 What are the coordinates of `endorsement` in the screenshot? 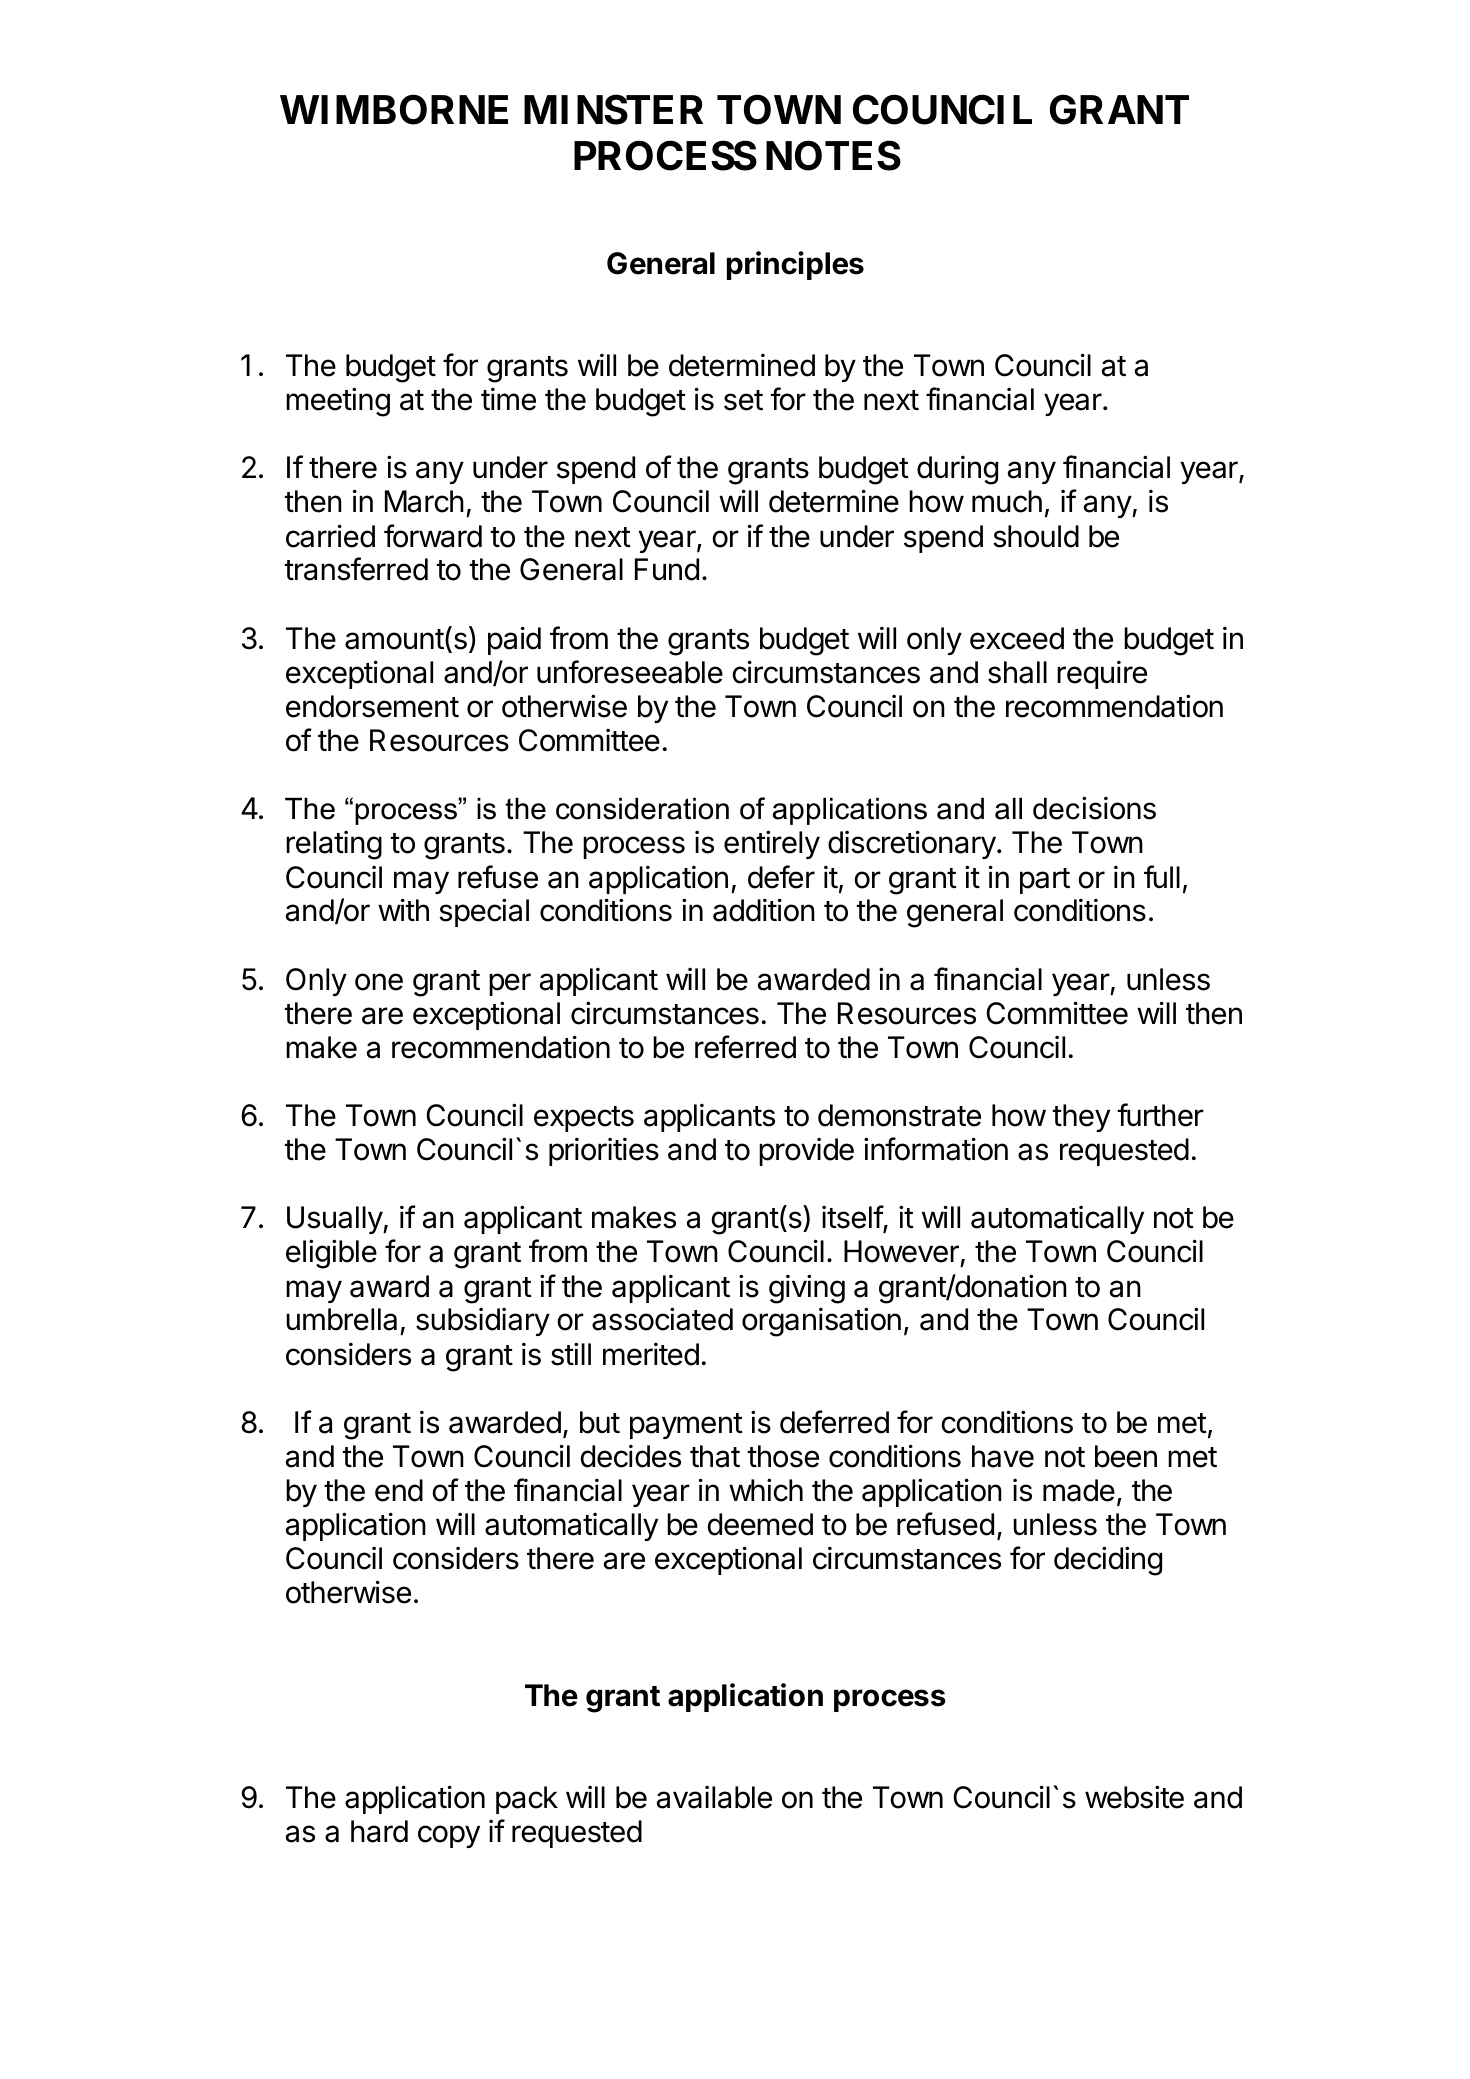 It's located at (372, 706).
